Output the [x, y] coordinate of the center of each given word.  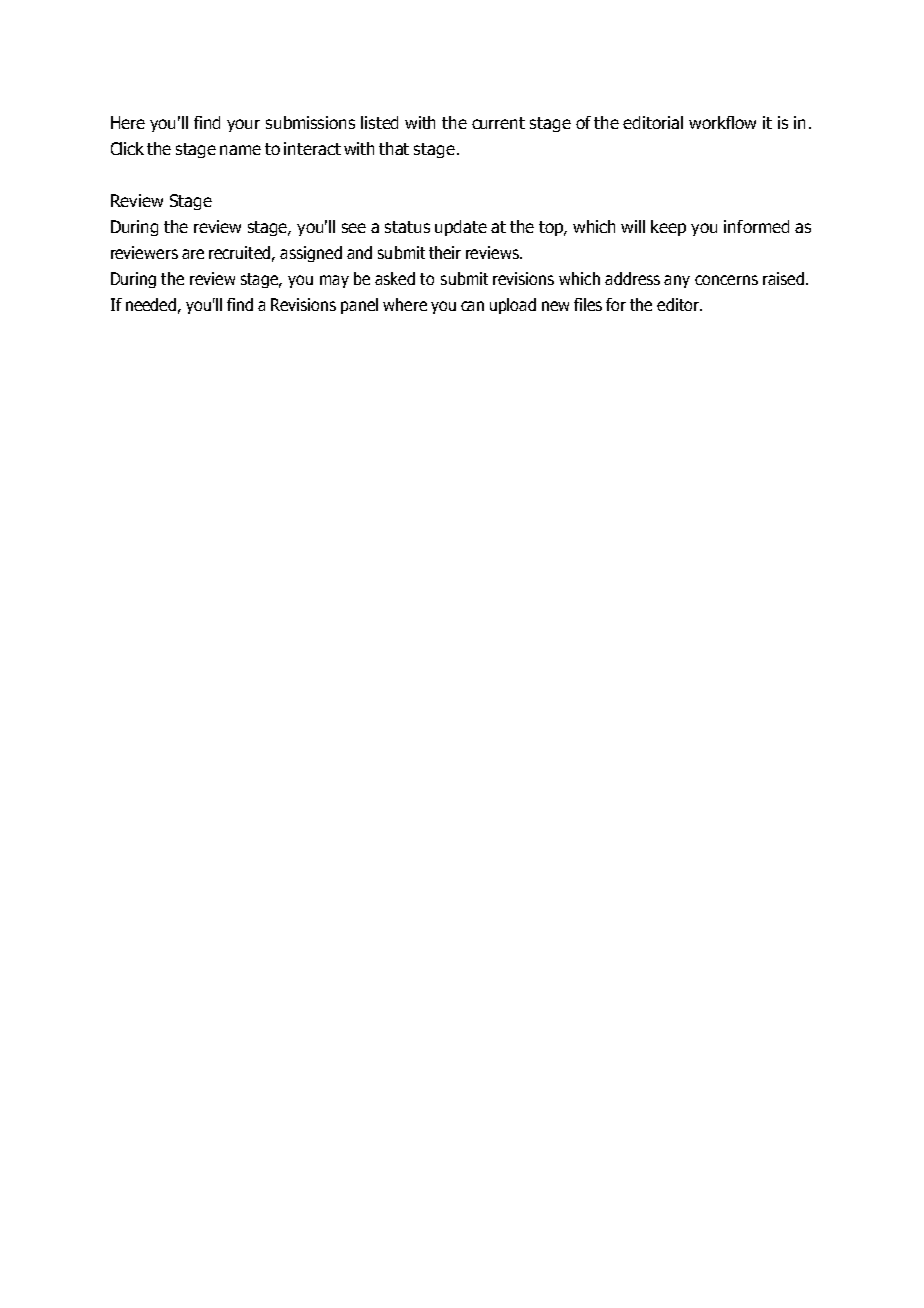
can [472, 306]
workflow [722, 122]
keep [668, 228]
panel [359, 306]
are [193, 254]
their [445, 252]
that [394, 148]
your [243, 125]
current [498, 123]
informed [756, 226]
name [240, 150]
